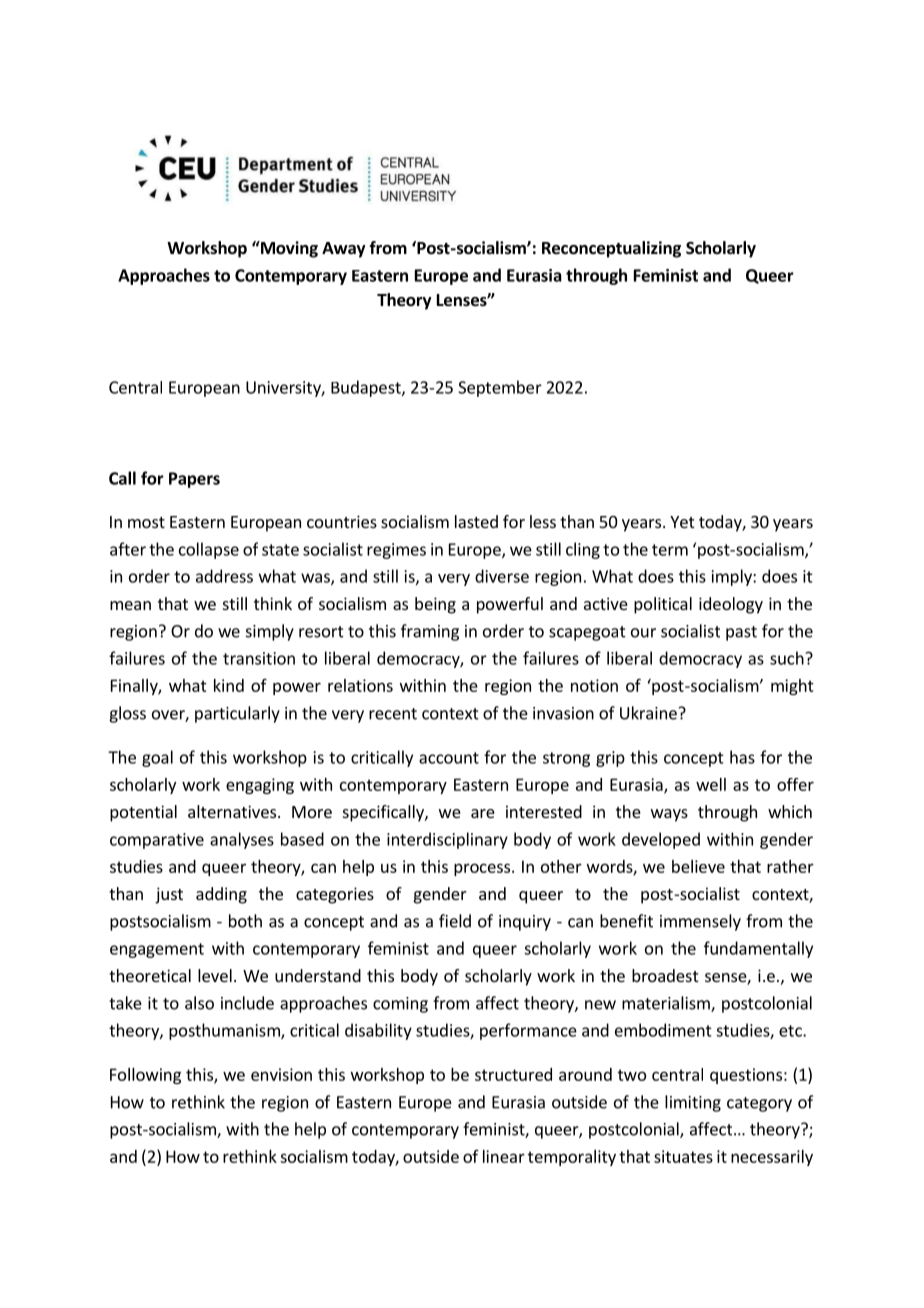 The width and height of the image is (924, 1308). What do you see at coordinates (237, 714) in the image?
I see `particularly` at bounding box center [237, 714].
